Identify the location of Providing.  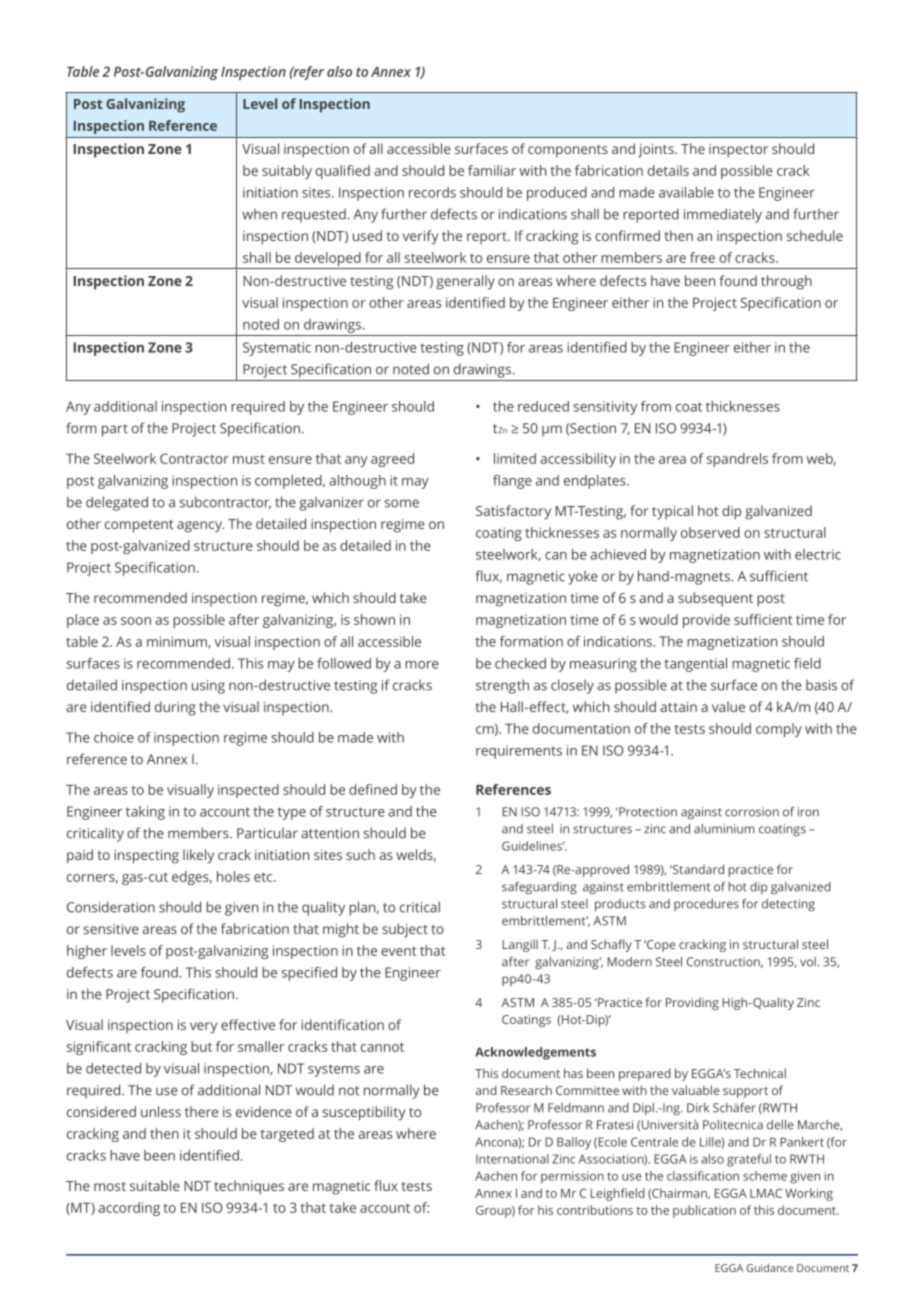
(692, 1004).
